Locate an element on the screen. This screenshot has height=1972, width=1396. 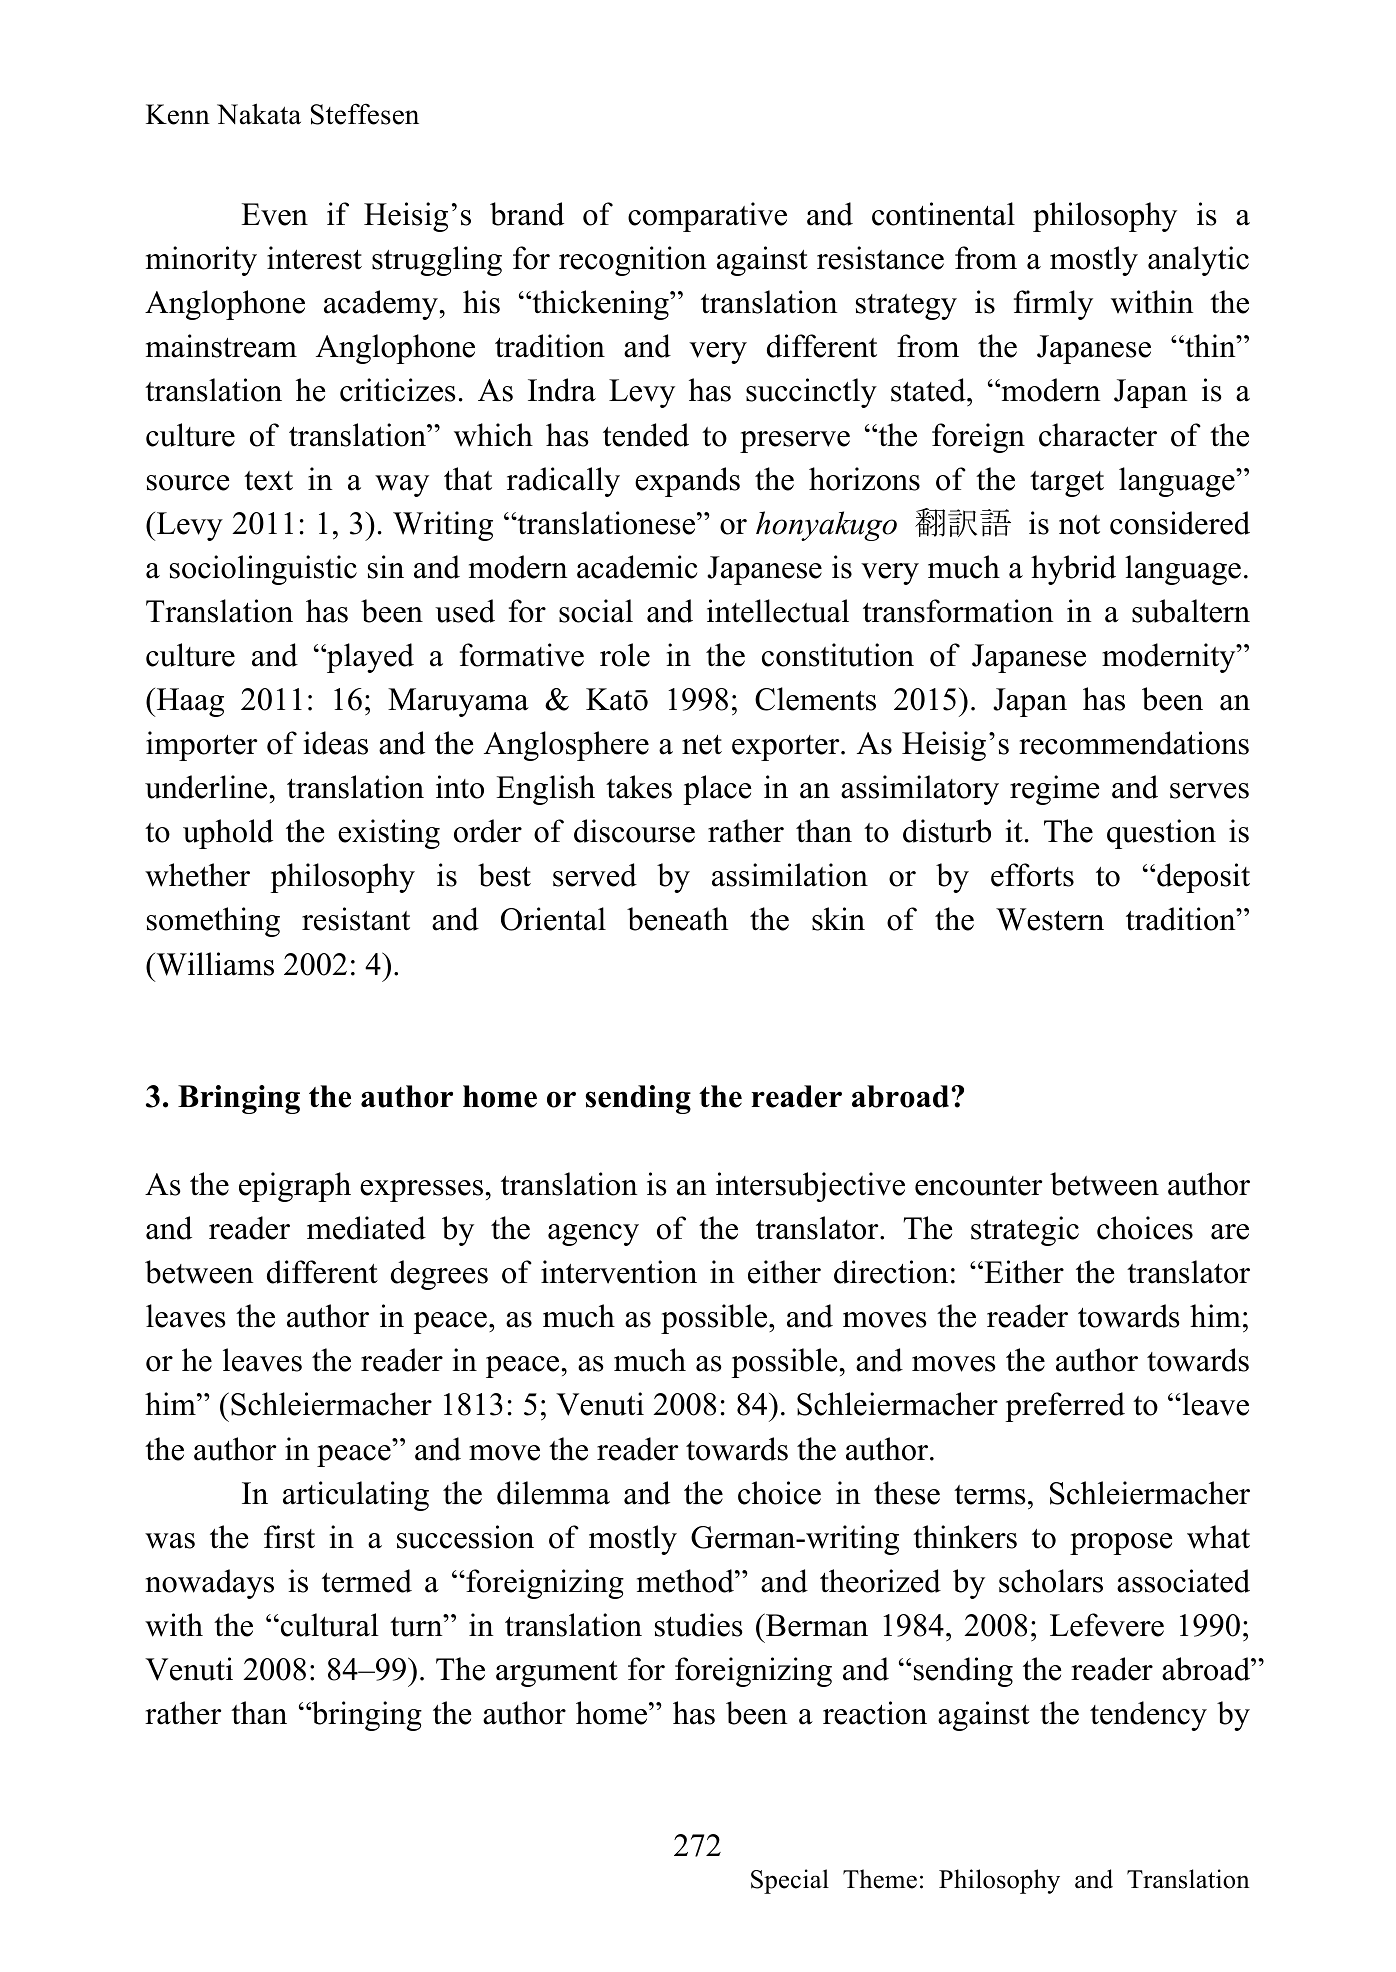
strategic is located at coordinates (1025, 1231).
